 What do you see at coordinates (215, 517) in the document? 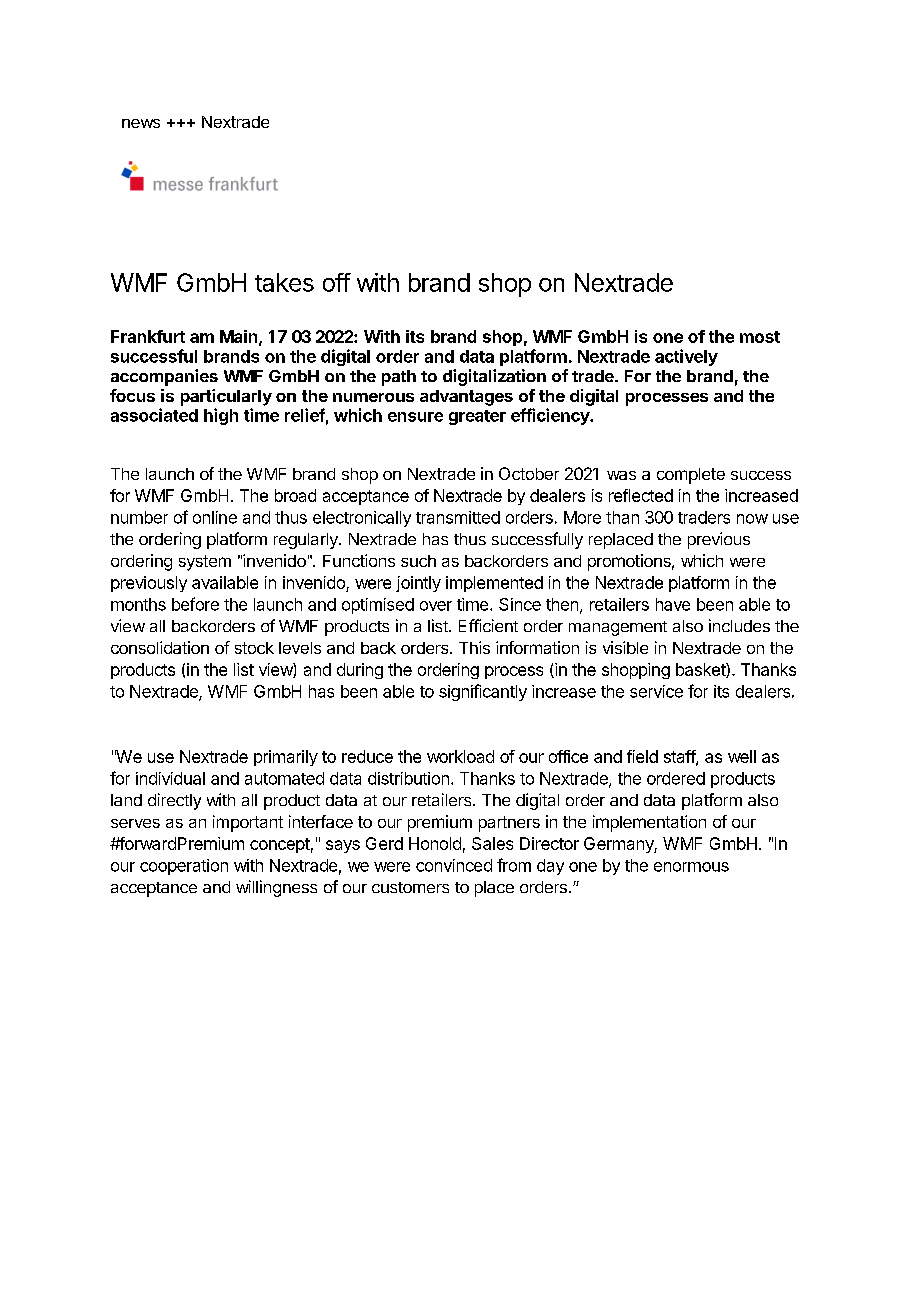
I see `online` at bounding box center [215, 517].
